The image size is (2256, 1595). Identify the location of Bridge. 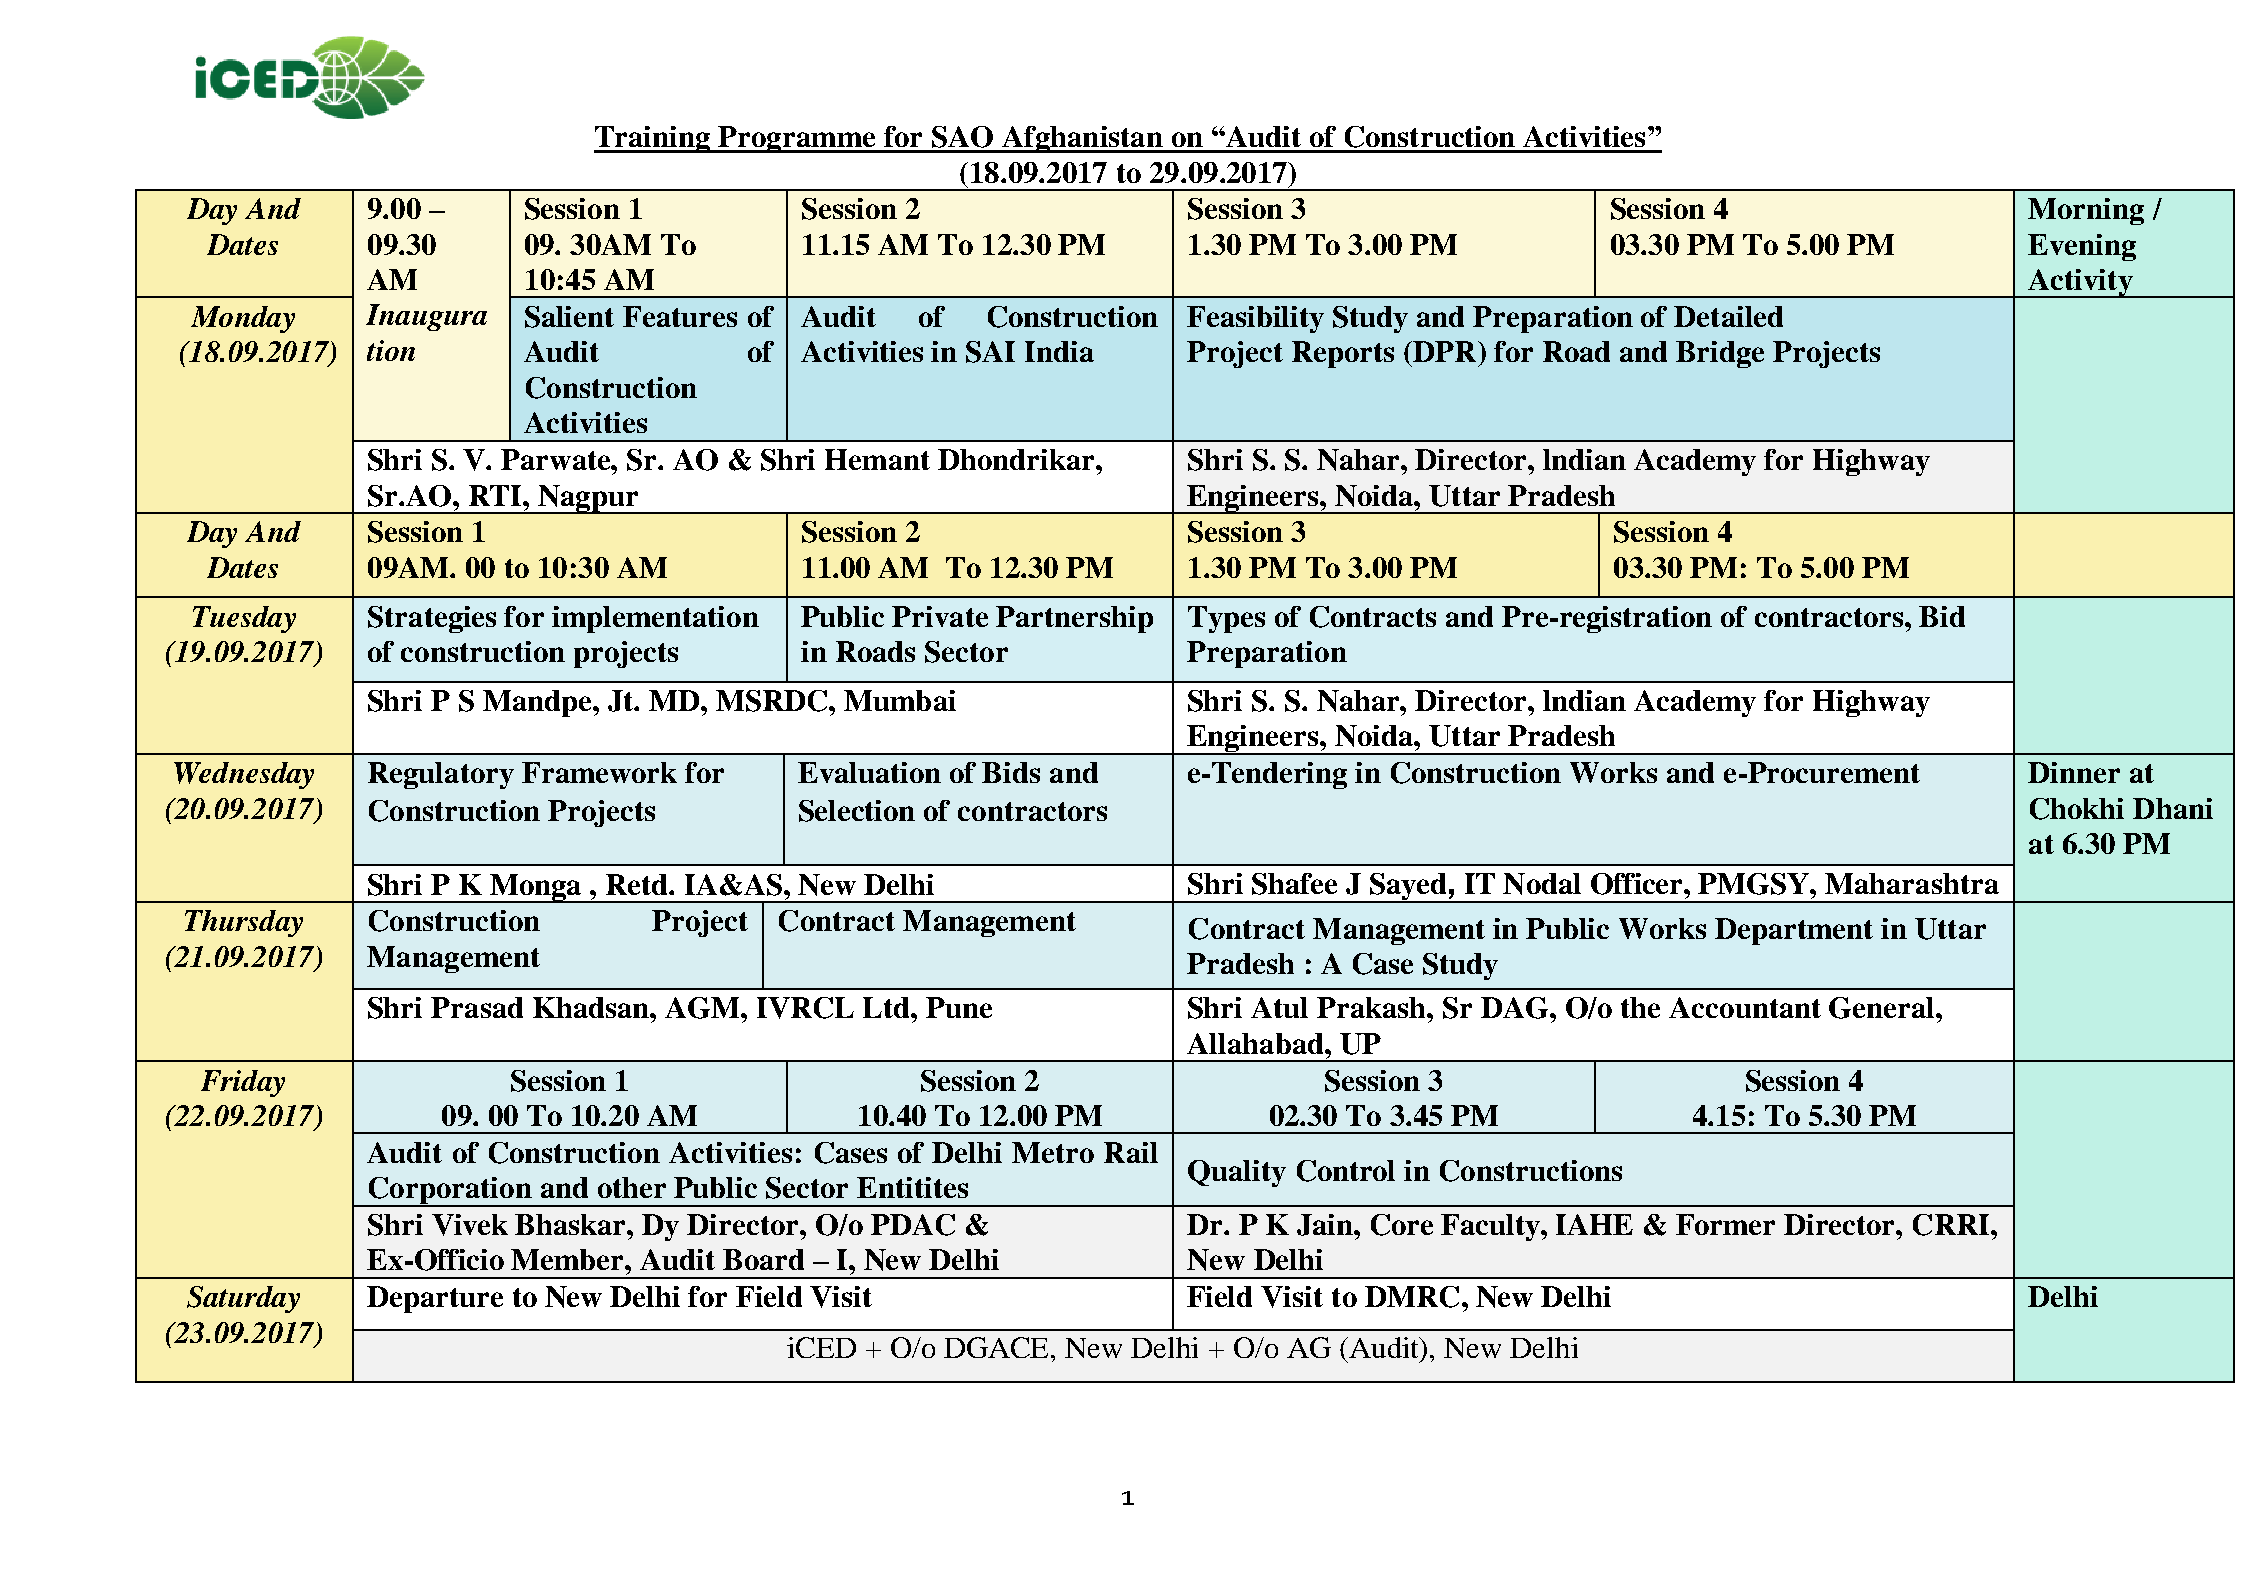
(1720, 354).
